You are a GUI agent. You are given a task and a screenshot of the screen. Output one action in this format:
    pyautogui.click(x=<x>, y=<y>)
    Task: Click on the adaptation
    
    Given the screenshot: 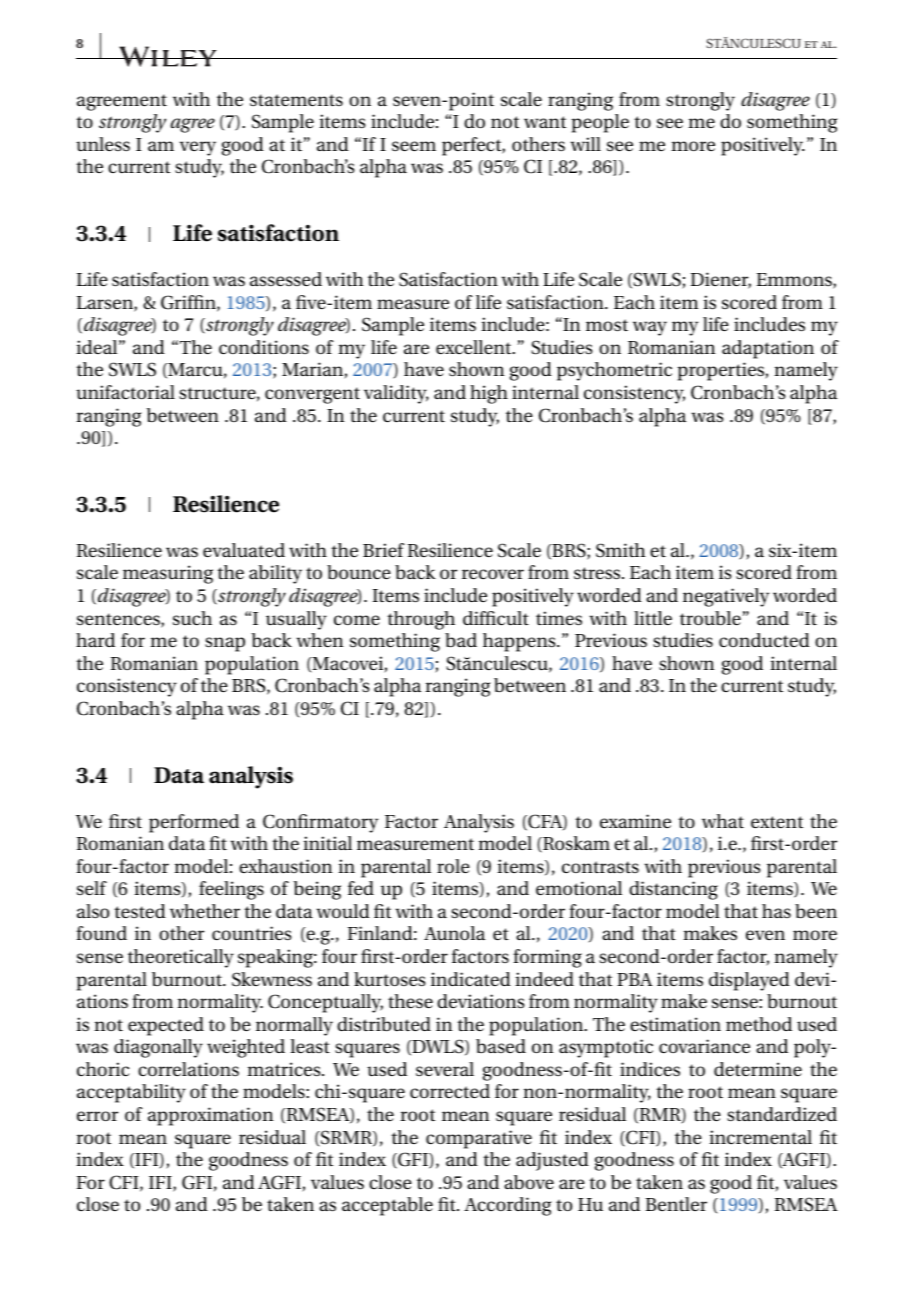 What is the action you would take?
    pyautogui.click(x=768, y=349)
